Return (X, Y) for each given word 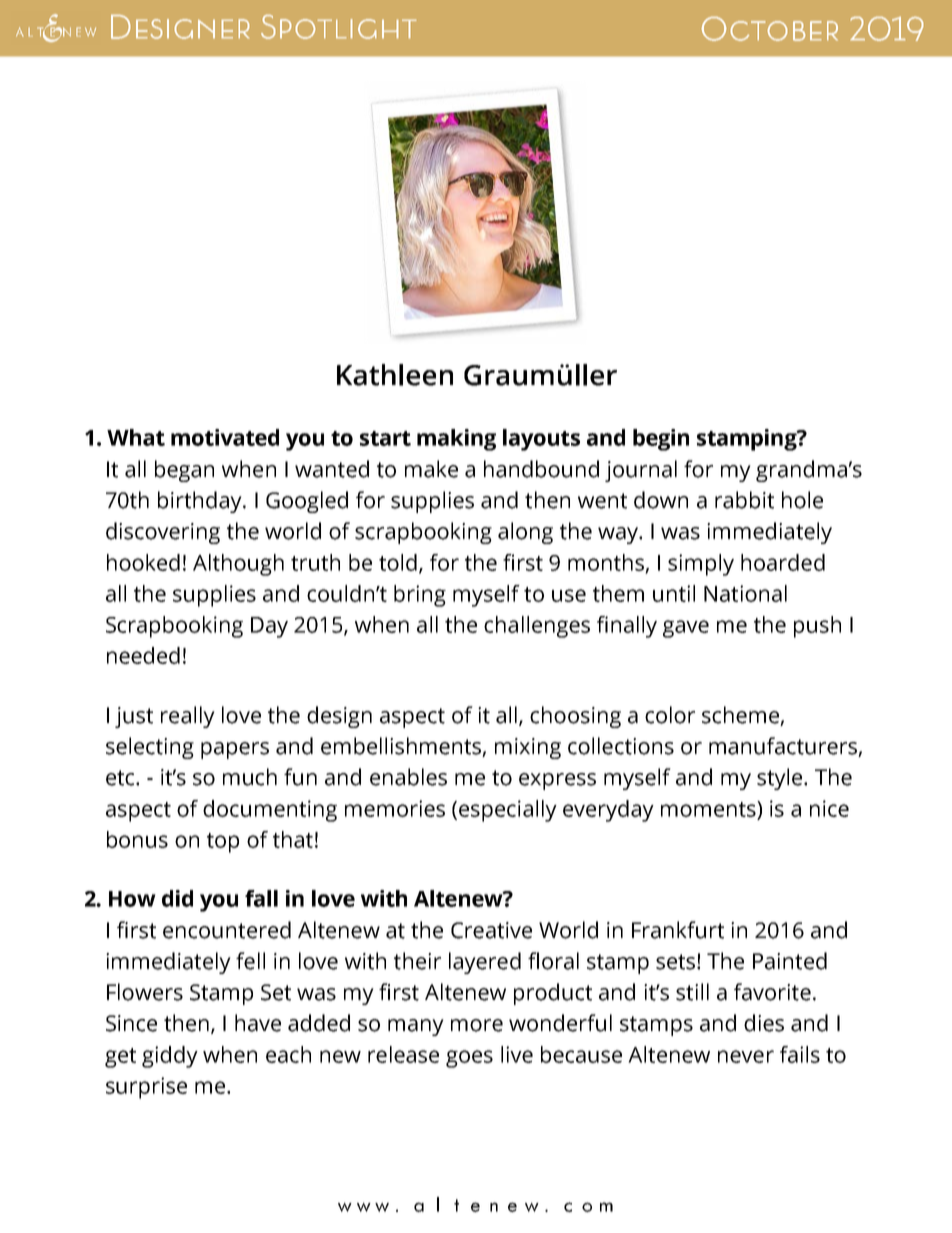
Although (238, 565)
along (525, 533)
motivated (225, 437)
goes (469, 1059)
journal (641, 471)
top (223, 843)
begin (661, 440)
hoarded (783, 562)
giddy (170, 1057)
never (746, 1056)
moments (709, 809)
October (769, 29)
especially (508, 811)
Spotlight (338, 27)
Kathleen (395, 375)
